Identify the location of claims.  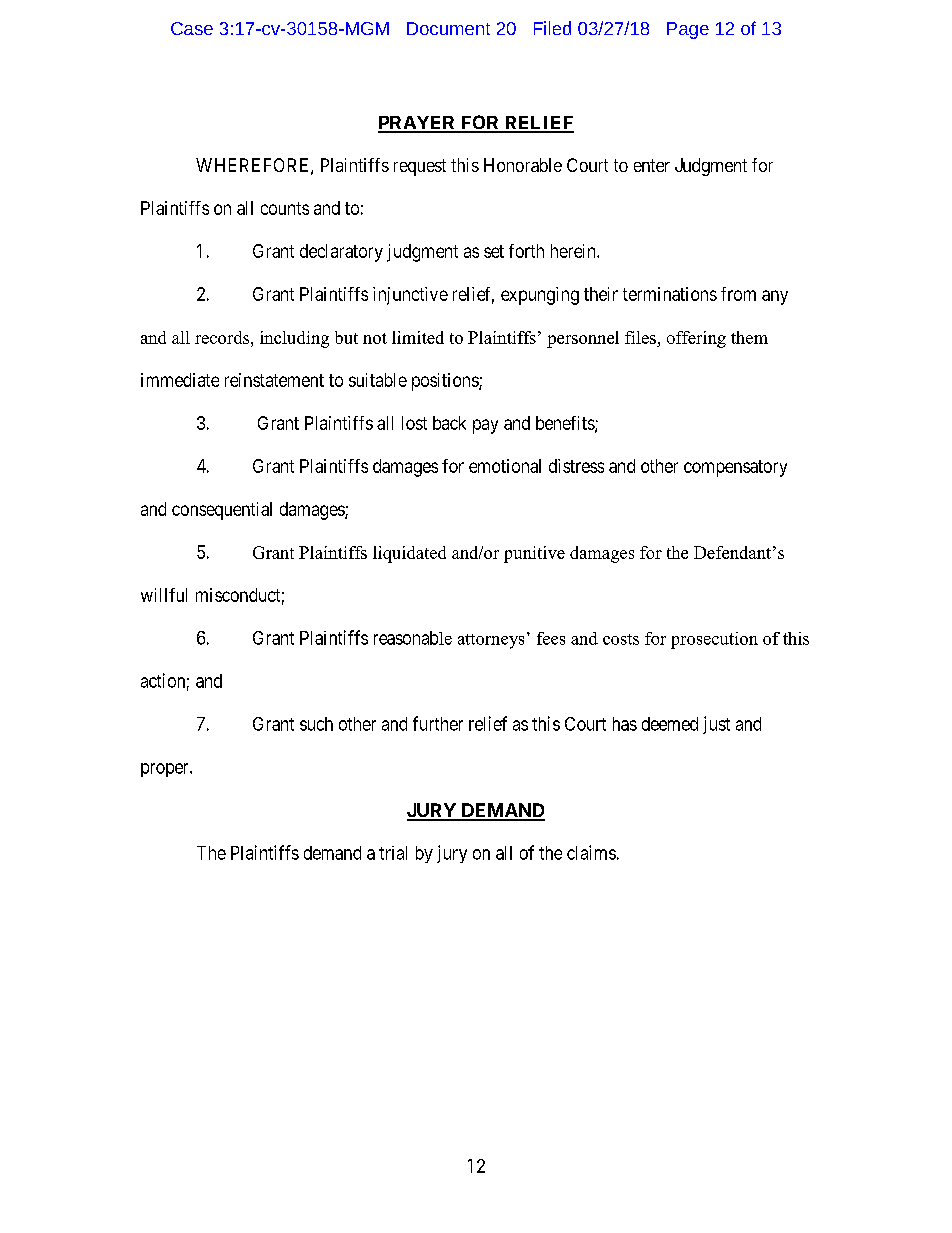
(591, 852).
